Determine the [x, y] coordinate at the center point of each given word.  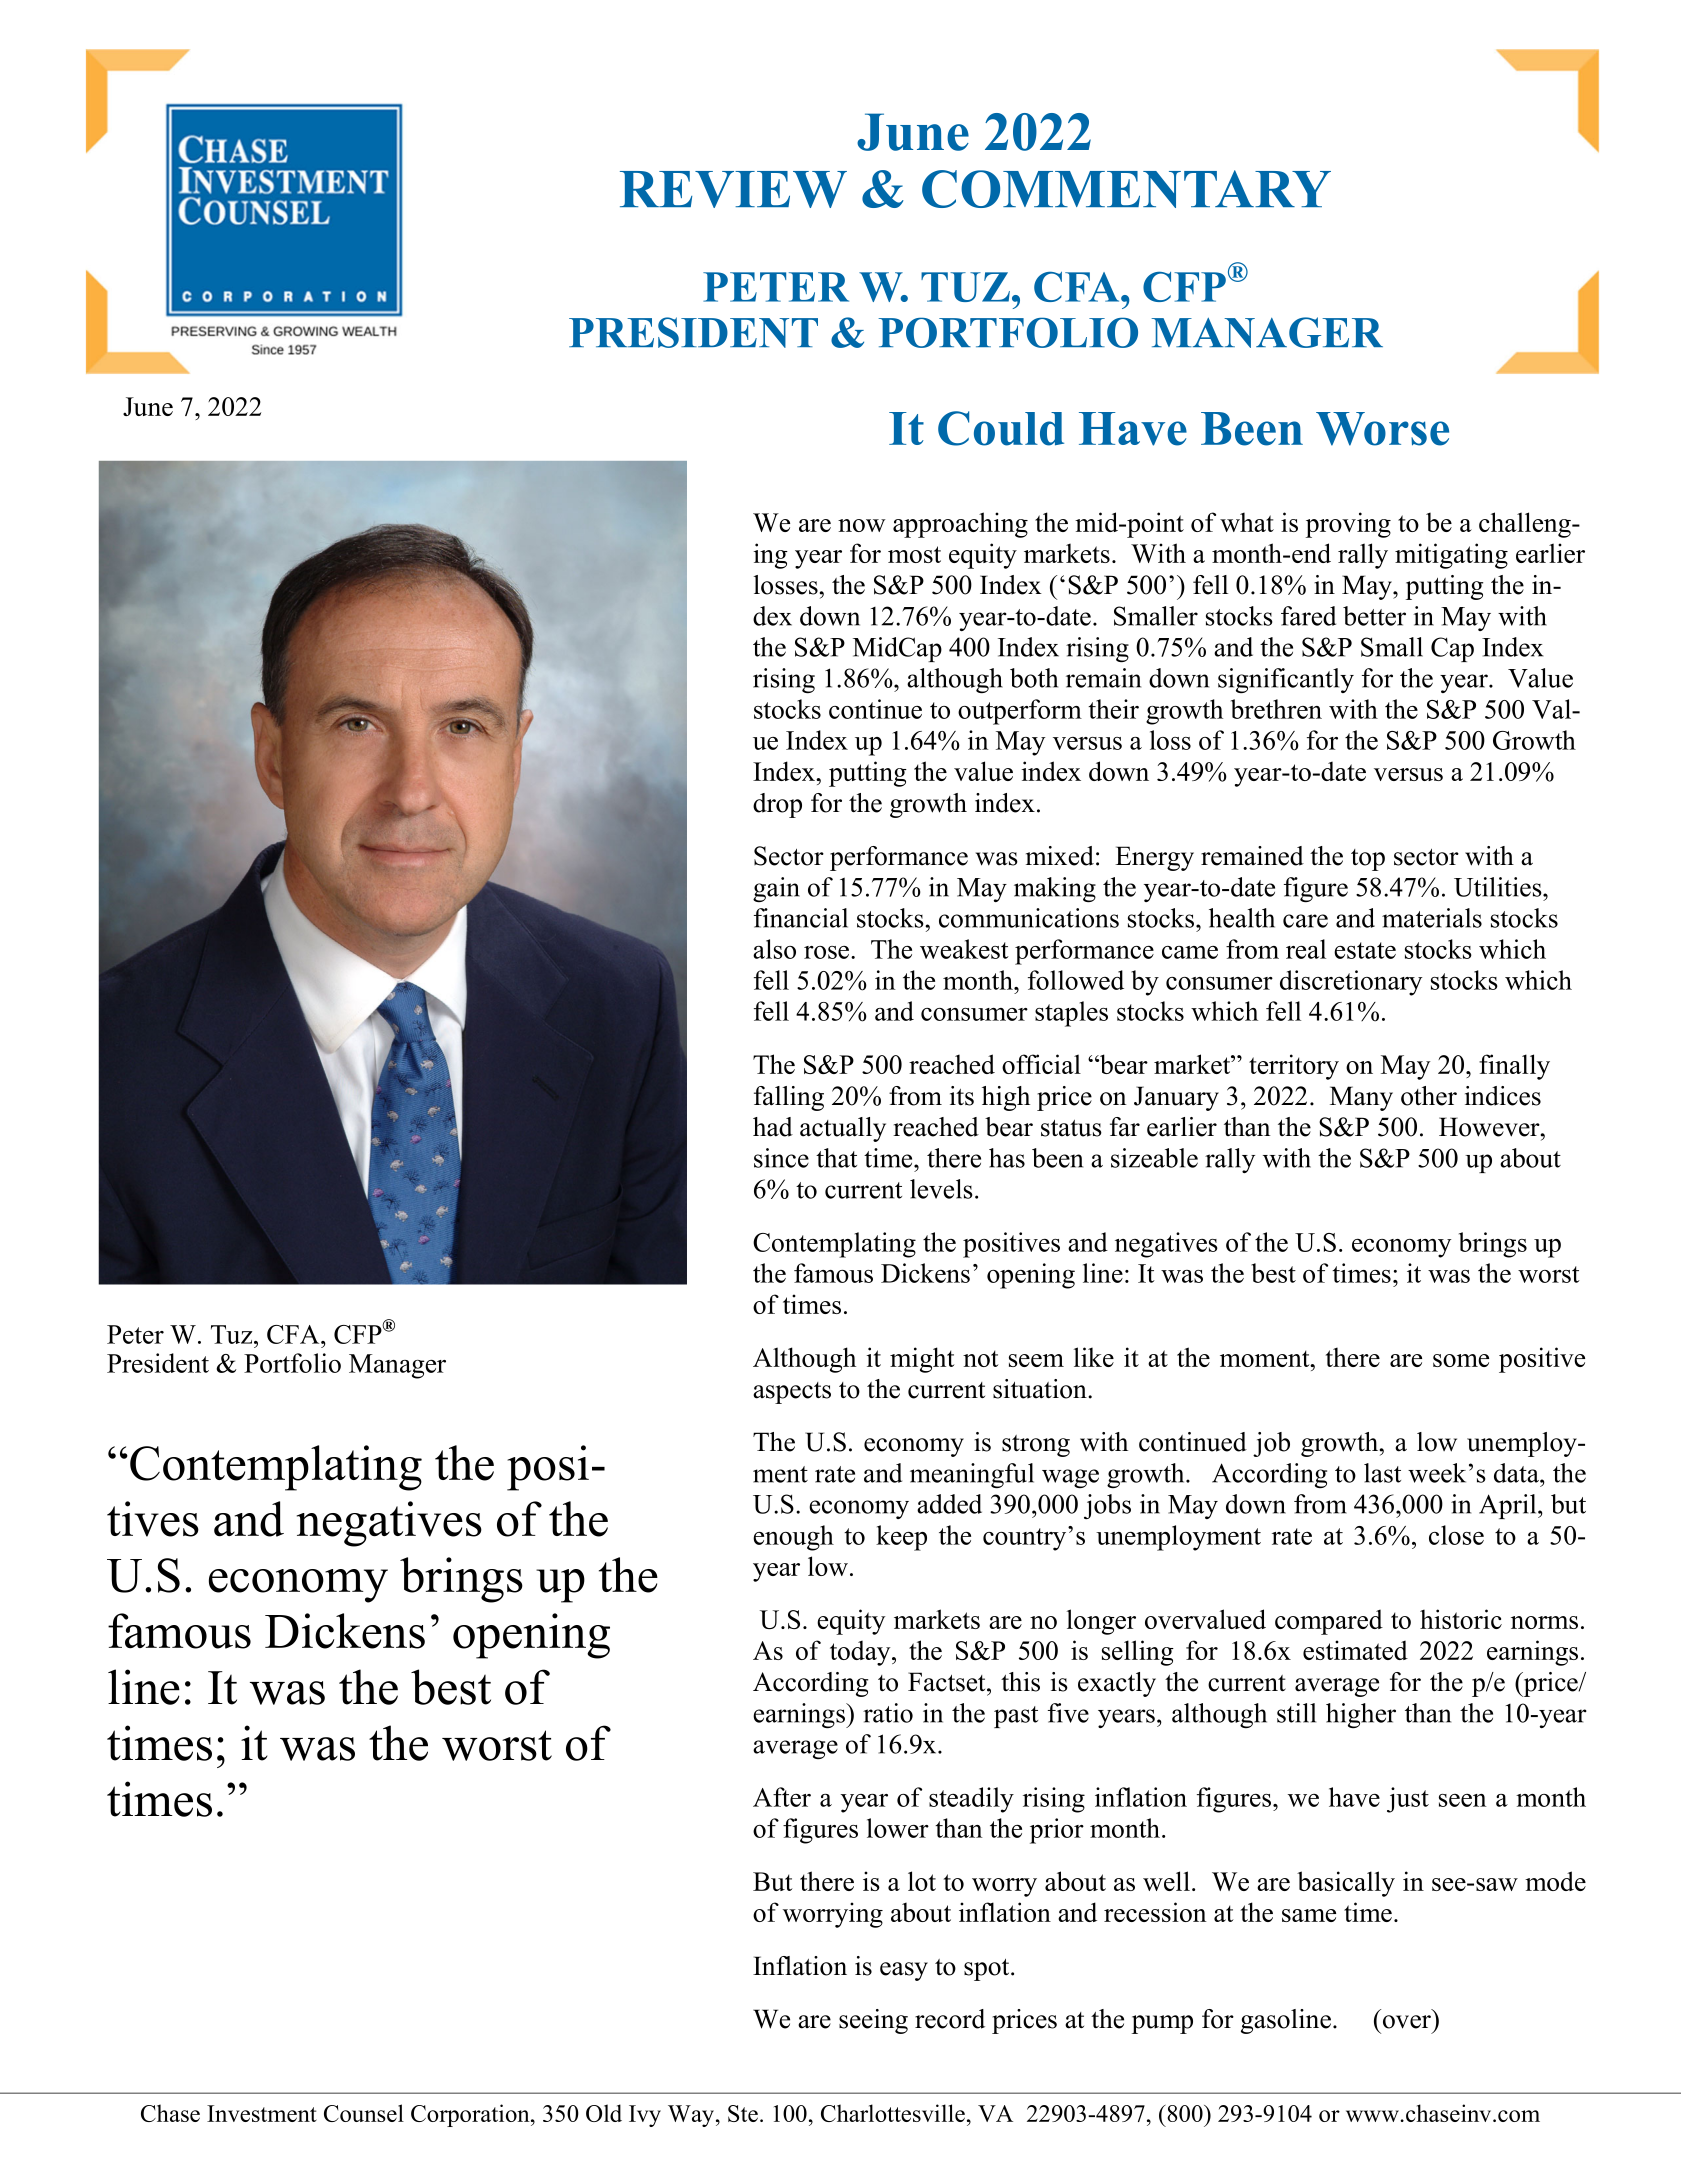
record [950, 2019]
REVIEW [733, 189]
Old [604, 2113]
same [1309, 1915]
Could [1001, 428]
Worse [1382, 429]
